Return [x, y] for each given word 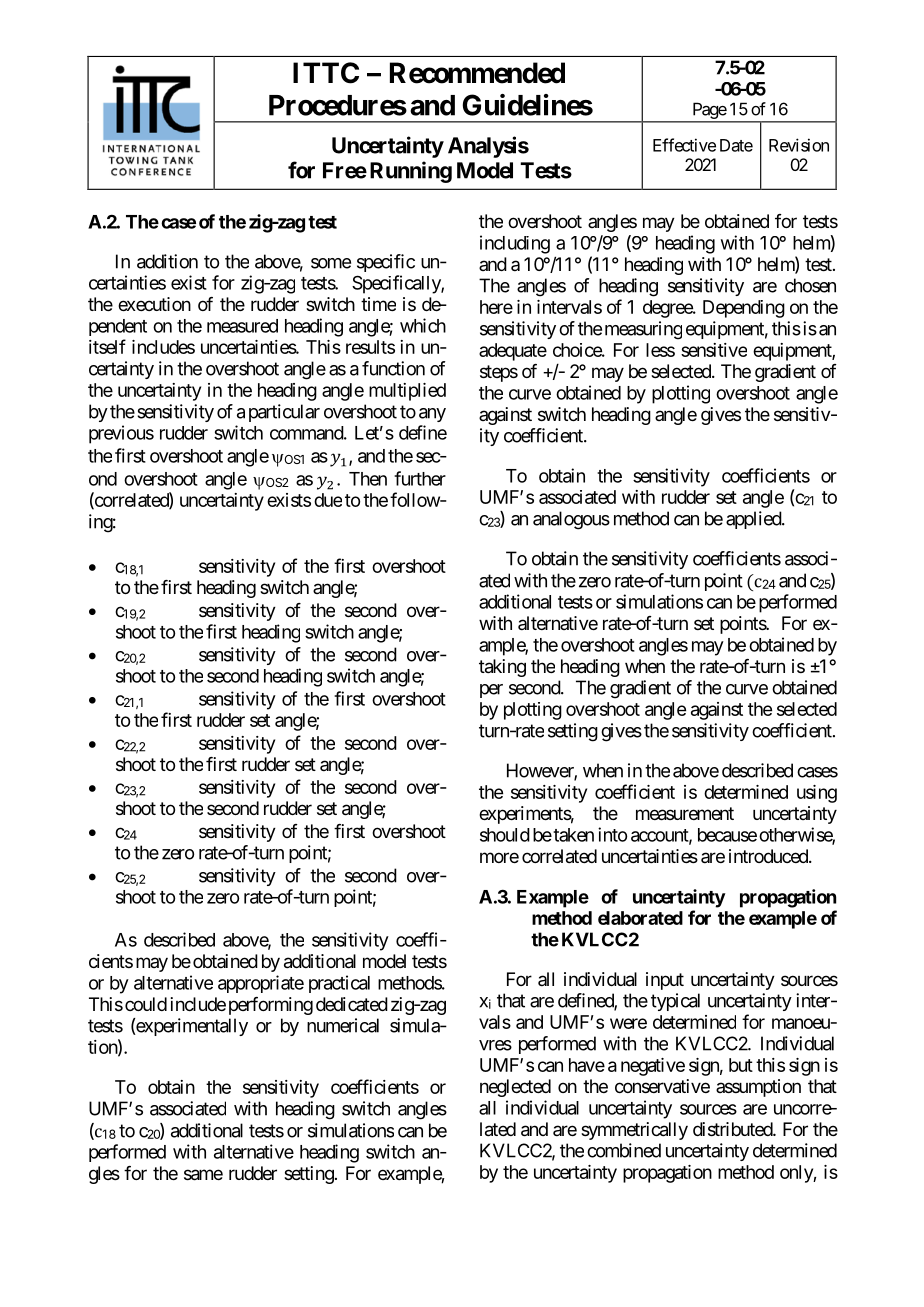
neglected [515, 1088]
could [146, 1004]
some [331, 263]
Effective [684, 145]
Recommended [477, 73]
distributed [733, 1129]
